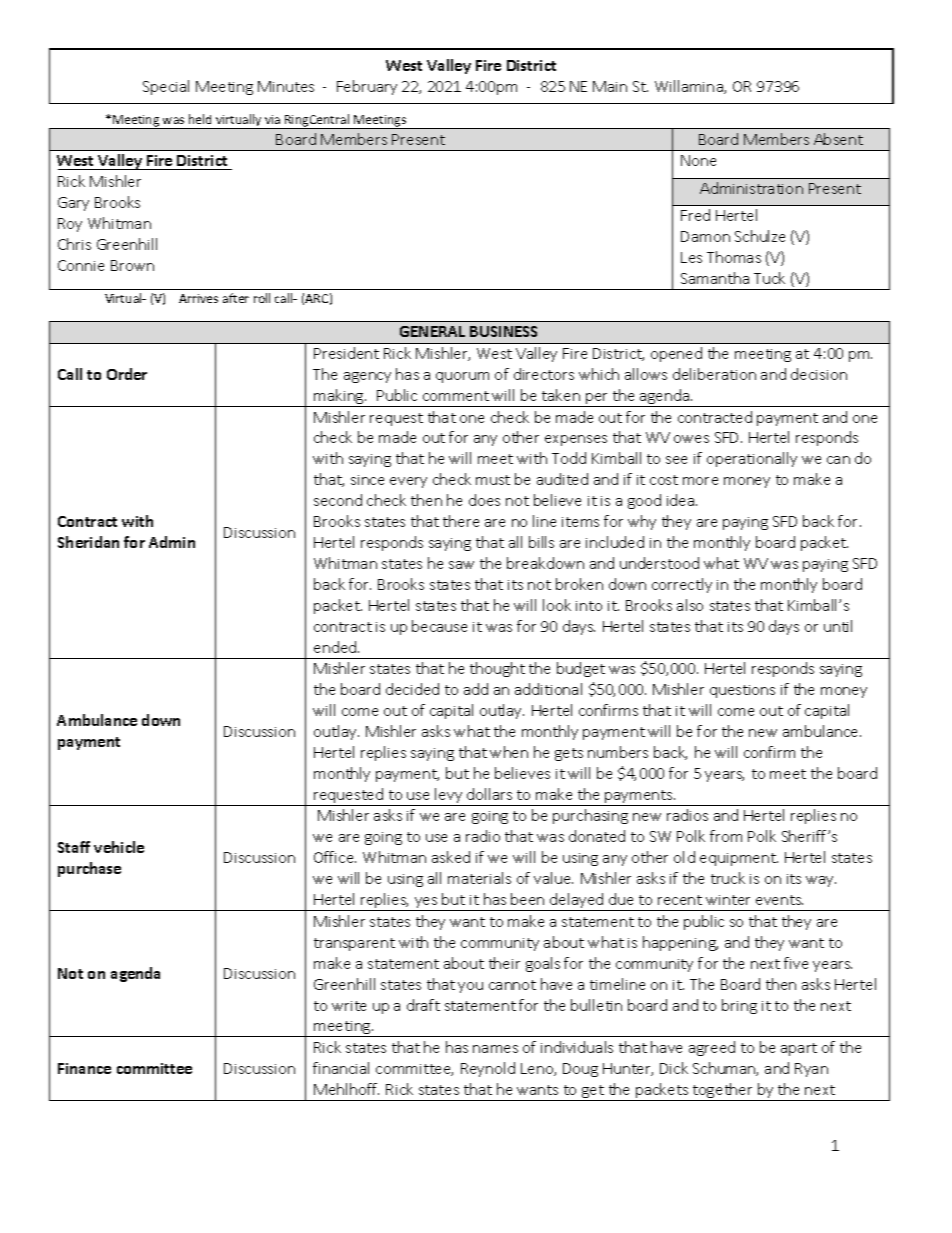 Image resolution: width=952 pixels, height=1233 pixels. I want to click on when, so click(509, 752).
